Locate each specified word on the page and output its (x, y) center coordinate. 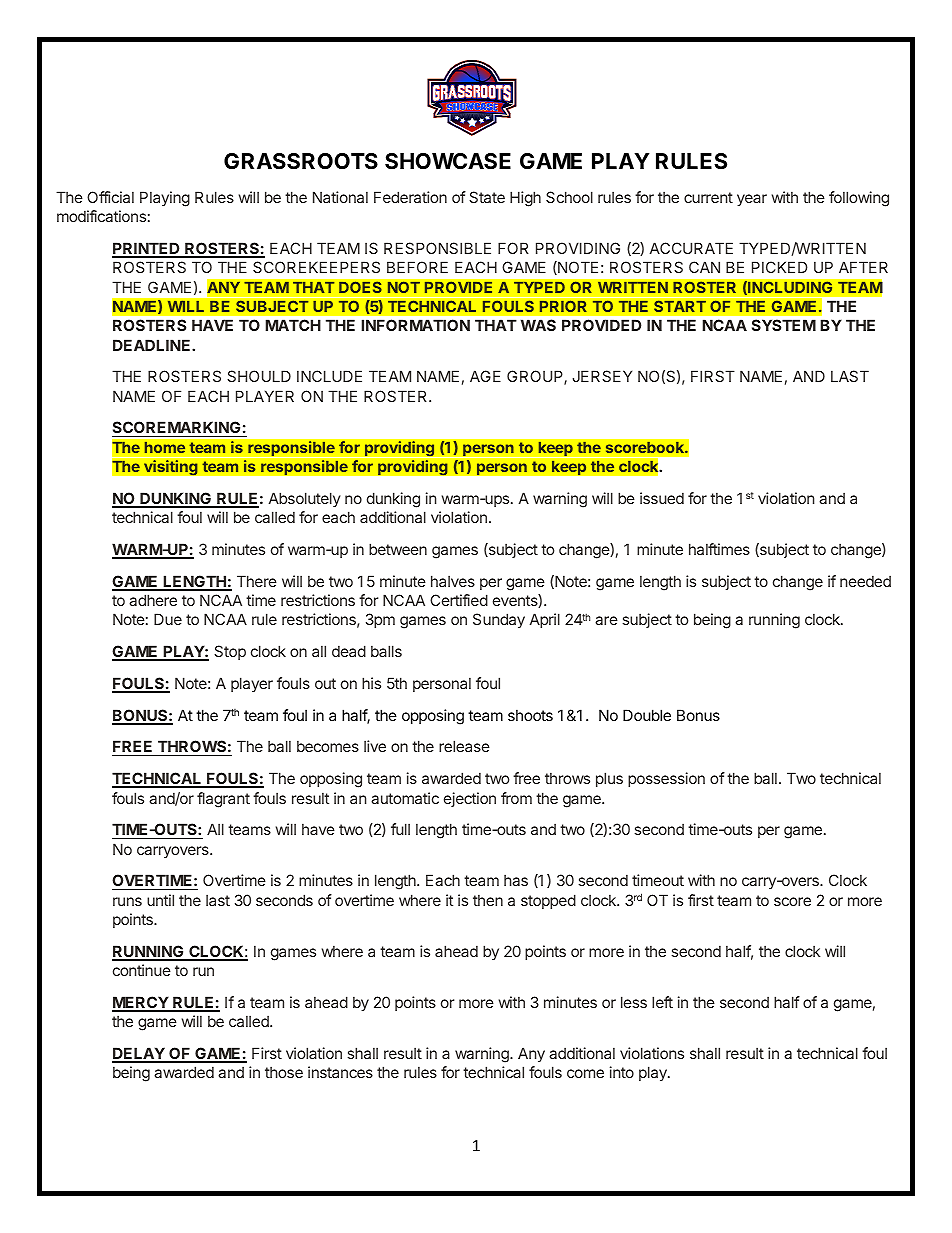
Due (168, 619)
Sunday (499, 620)
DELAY (139, 1054)
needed (865, 581)
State (487, 197)
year (752, 200)
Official (110, 197)
